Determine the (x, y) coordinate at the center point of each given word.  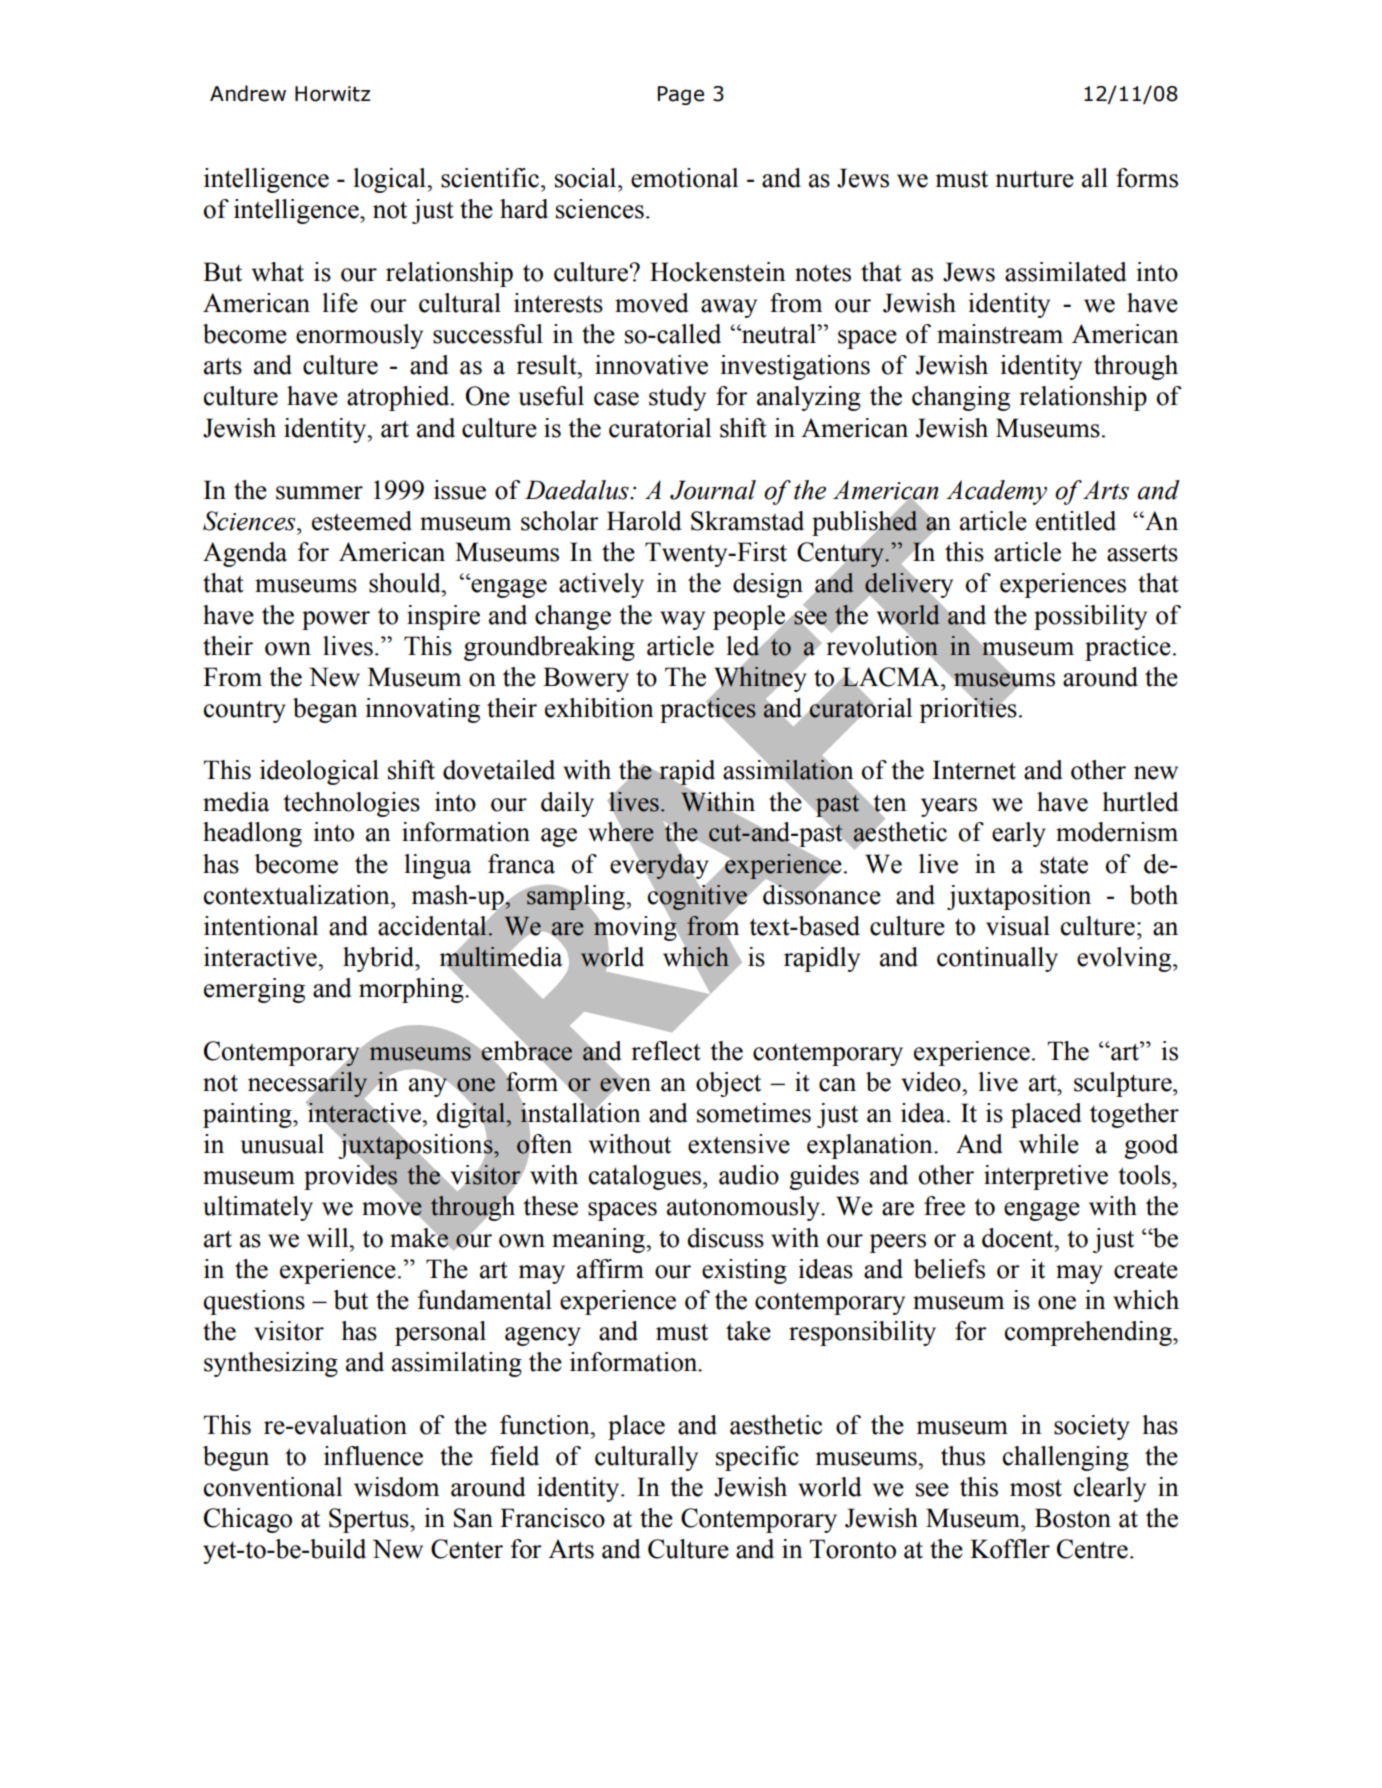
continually (997, 959)
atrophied (399, 398)
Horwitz (332, 94)
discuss (725, 1238)
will (329, 1238)
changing (961, 398)
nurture (1034, 179)
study (677, 398)
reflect (666, 1051)
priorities (968, 709)
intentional (261, 926)
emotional (684, 178)
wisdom (396, 1487)
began (325, 710)
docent (1019, 1238)
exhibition (599, 708)
